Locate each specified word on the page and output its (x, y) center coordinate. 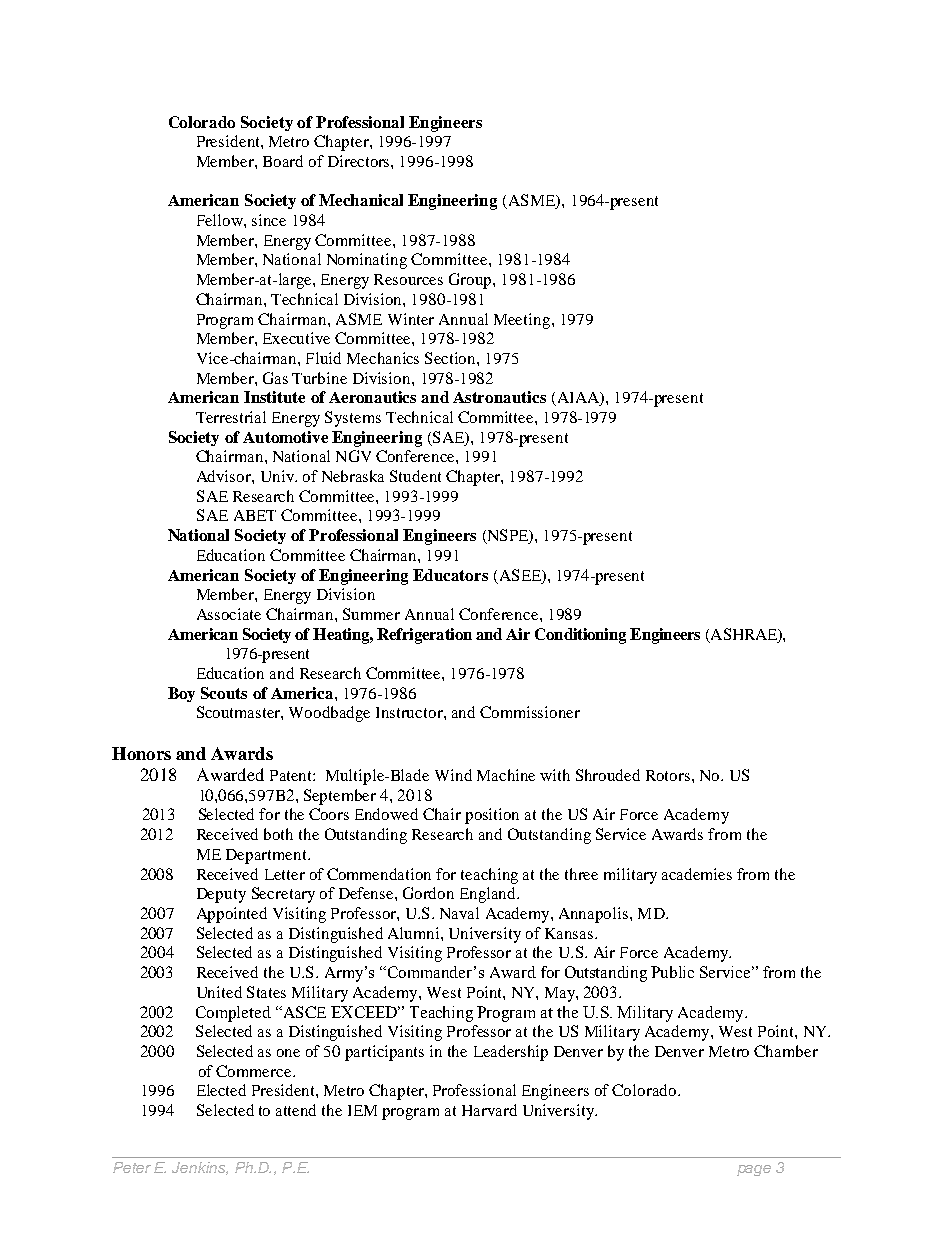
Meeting (523, 321)
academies (697, 874)
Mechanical (361, 200)
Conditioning (580, 636)
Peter (132, 1167)
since (269, 220)
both (278, 834)
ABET (255, 515)
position (492, 816)
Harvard (489, 1110)
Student (415, 476)
